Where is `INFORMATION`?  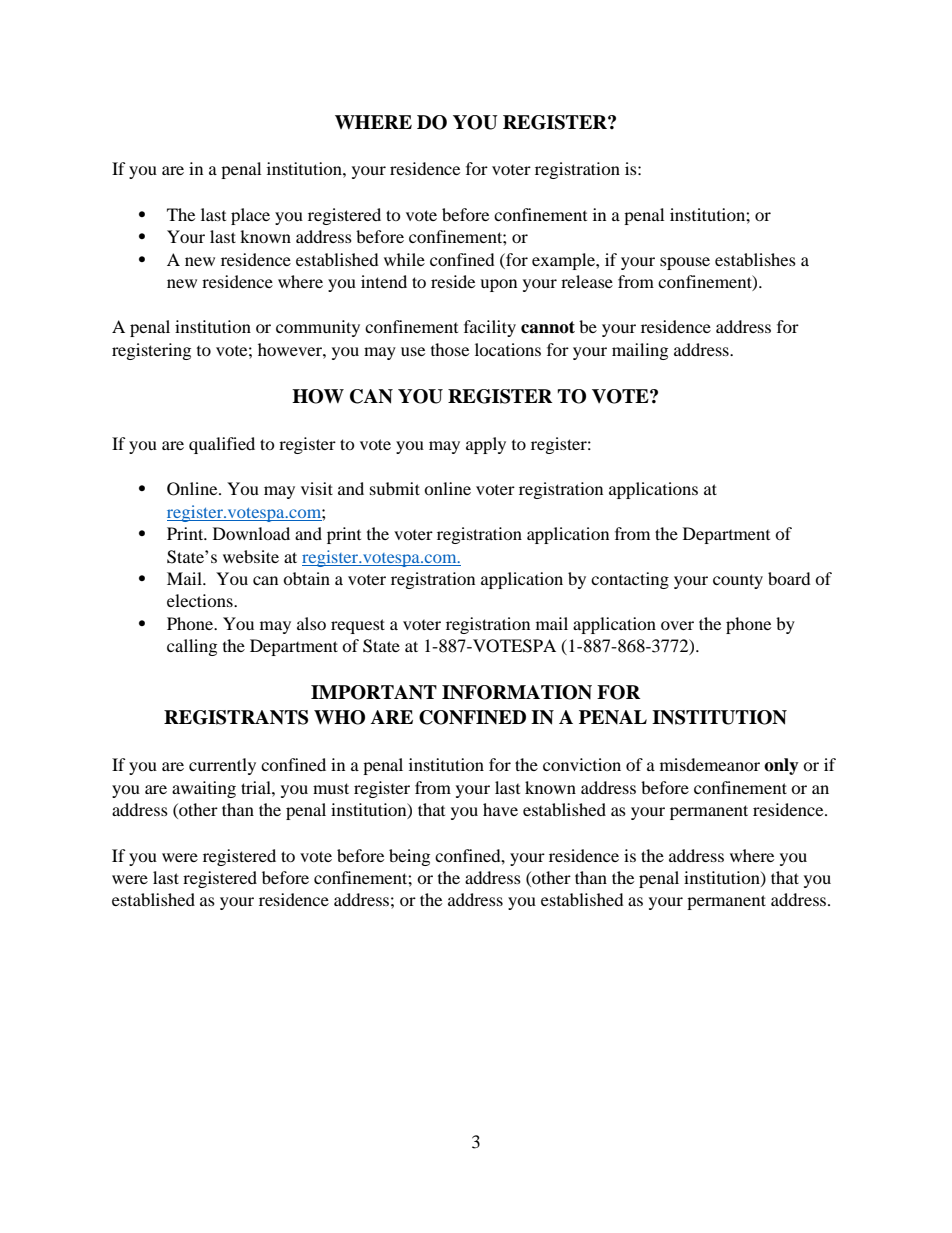
INFORMATION is located at coordinates (517, 692).
